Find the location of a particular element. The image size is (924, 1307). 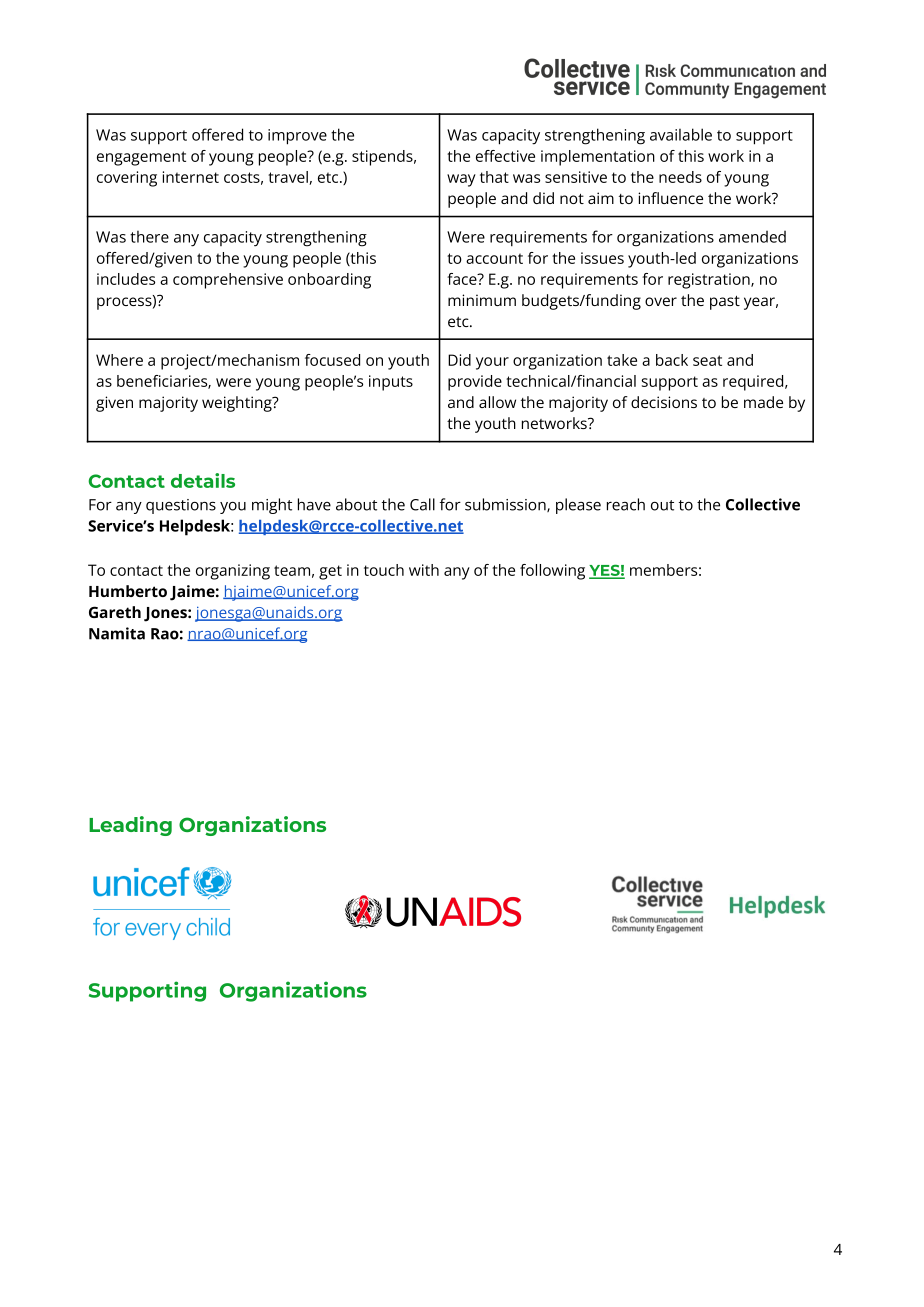

details is located at coordinates (203, 480).
